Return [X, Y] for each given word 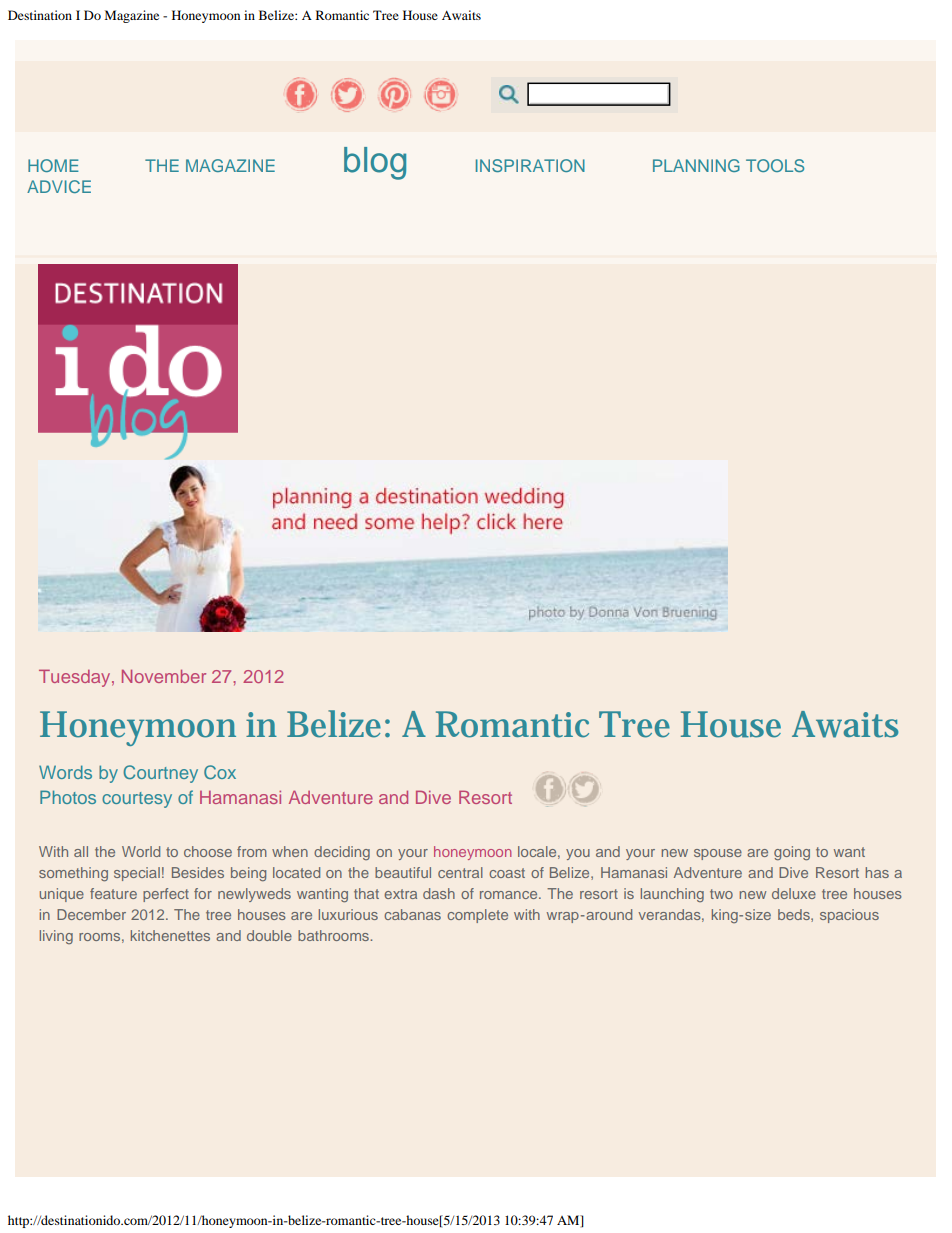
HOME [53, 165]
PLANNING [696, 165]
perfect [166, 895]
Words [65, 772]
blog [375, 163]
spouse [718, 854]
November [164, 676]
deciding [342, 853]
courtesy [137, 800]
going [792, 853]
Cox [220, 772]
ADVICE [59, 186]
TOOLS [775, 165]
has [877, 872]
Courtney [160, 774]
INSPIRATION [530, 165]
